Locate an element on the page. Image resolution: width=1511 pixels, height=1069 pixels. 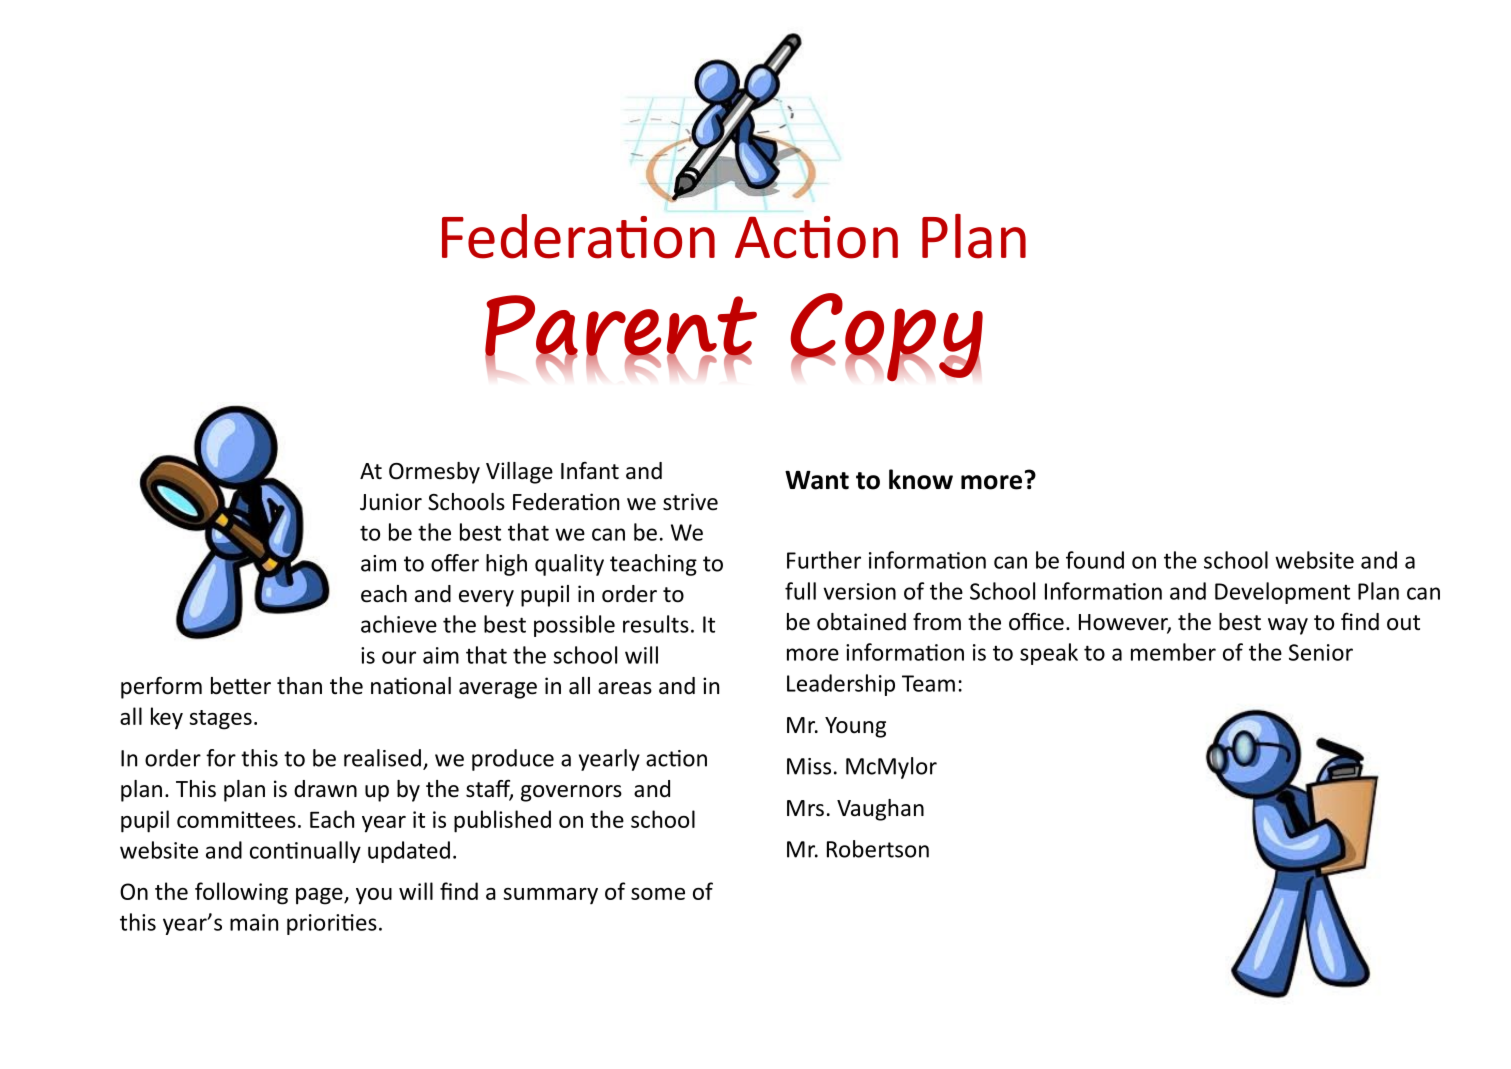
Copy is located at coordinates (886, 337).
